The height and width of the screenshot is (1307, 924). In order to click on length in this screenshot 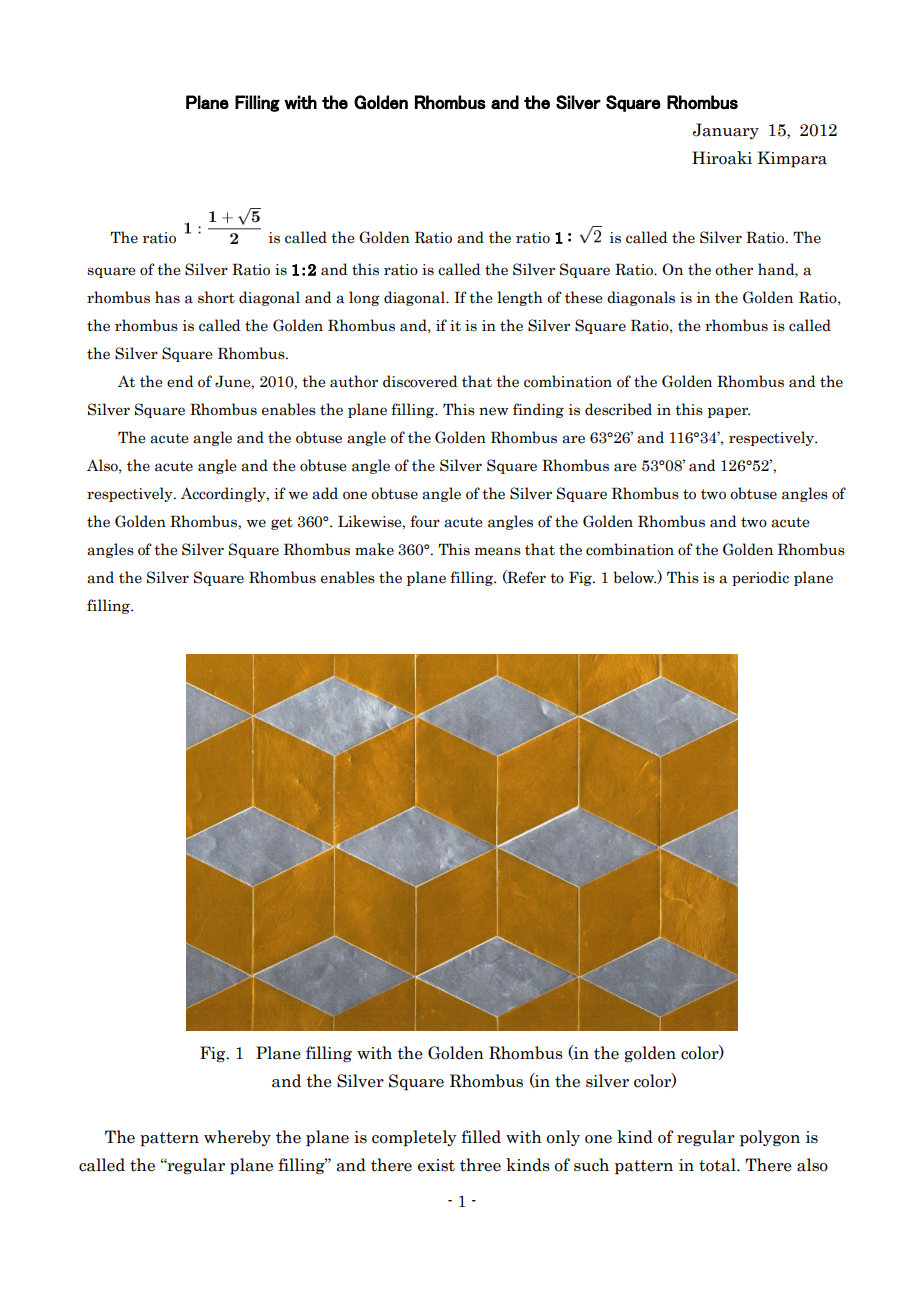, I will do `click(520, 298)`.
